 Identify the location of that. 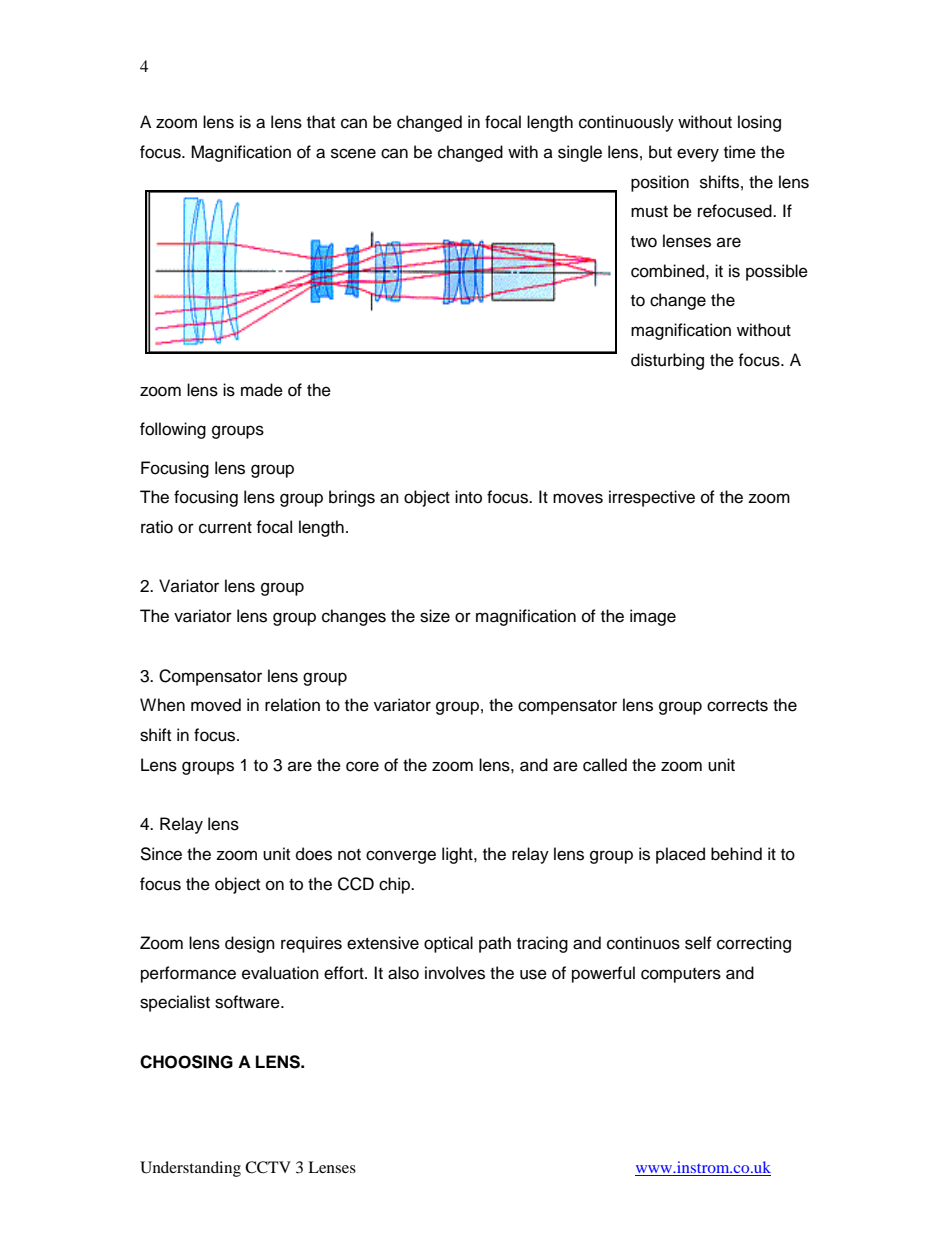
(321, 122).
